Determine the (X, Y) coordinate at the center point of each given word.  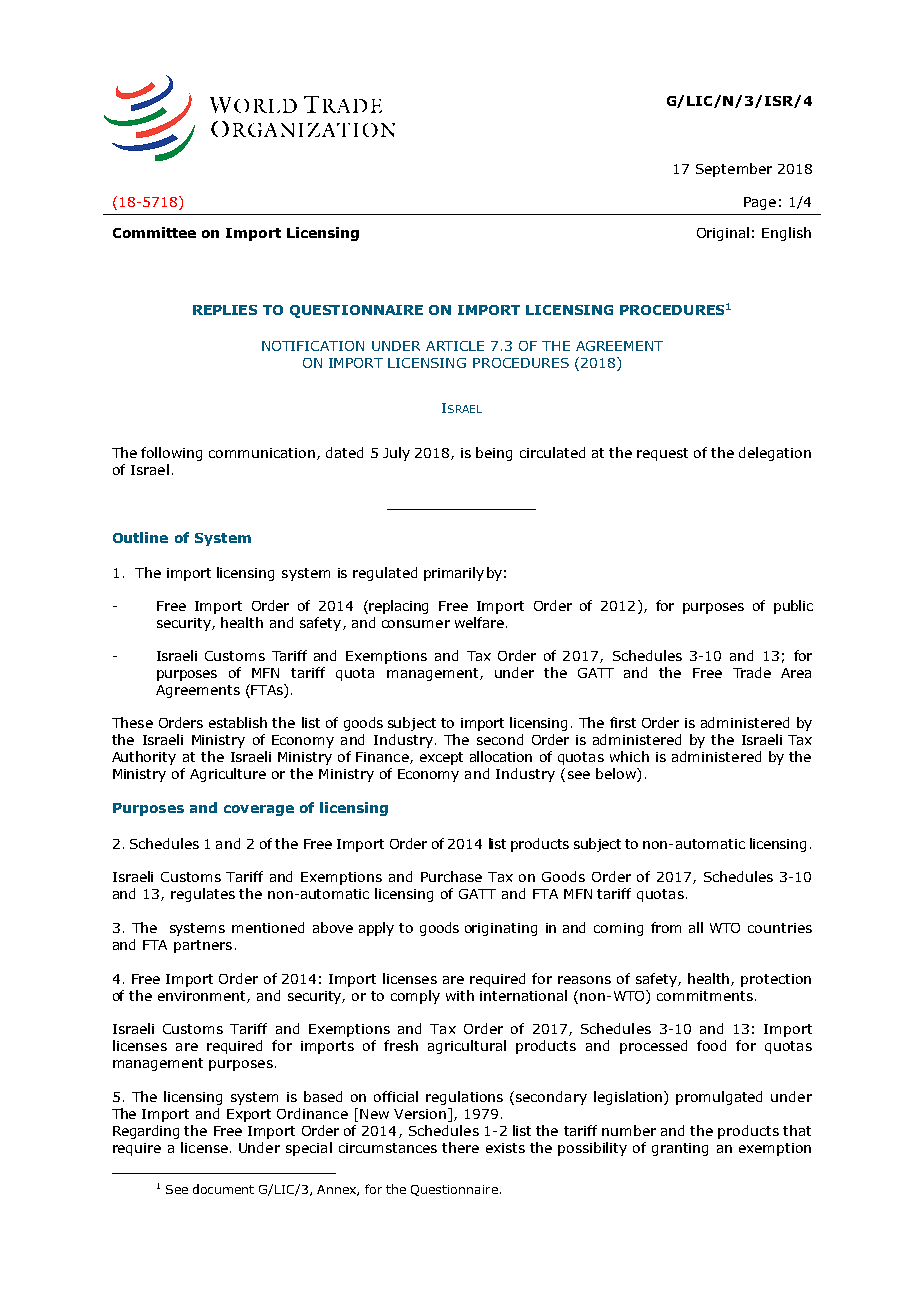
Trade (752, 672)
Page (760, 203)
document (223, 1189)
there (460, 1147)
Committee (154, 232)
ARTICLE (455, 346)
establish (238, 722)
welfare (479, 622)
